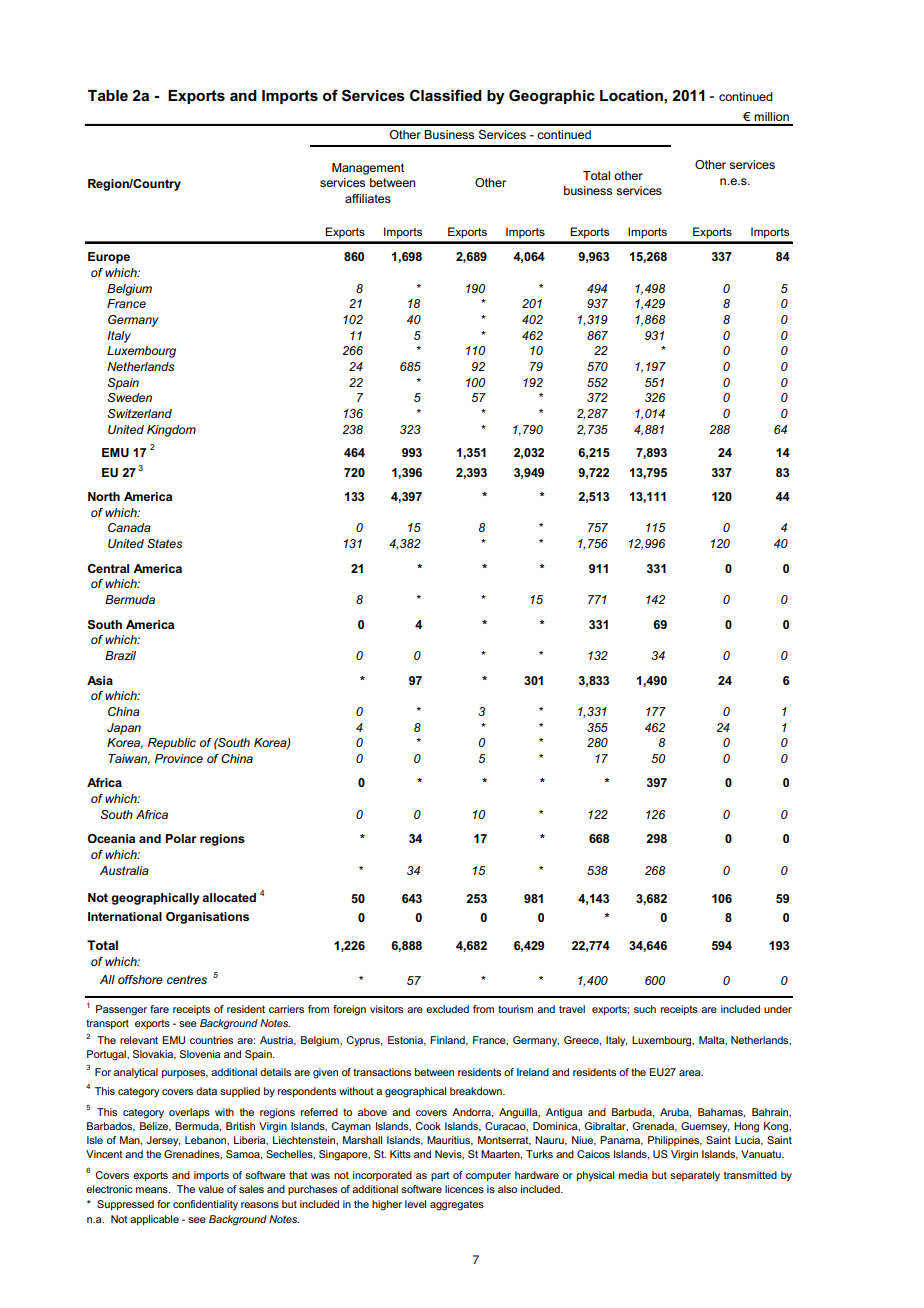 The width and height of the page is (924, 1308). I want to click on Organisations, so click(207, 918).
